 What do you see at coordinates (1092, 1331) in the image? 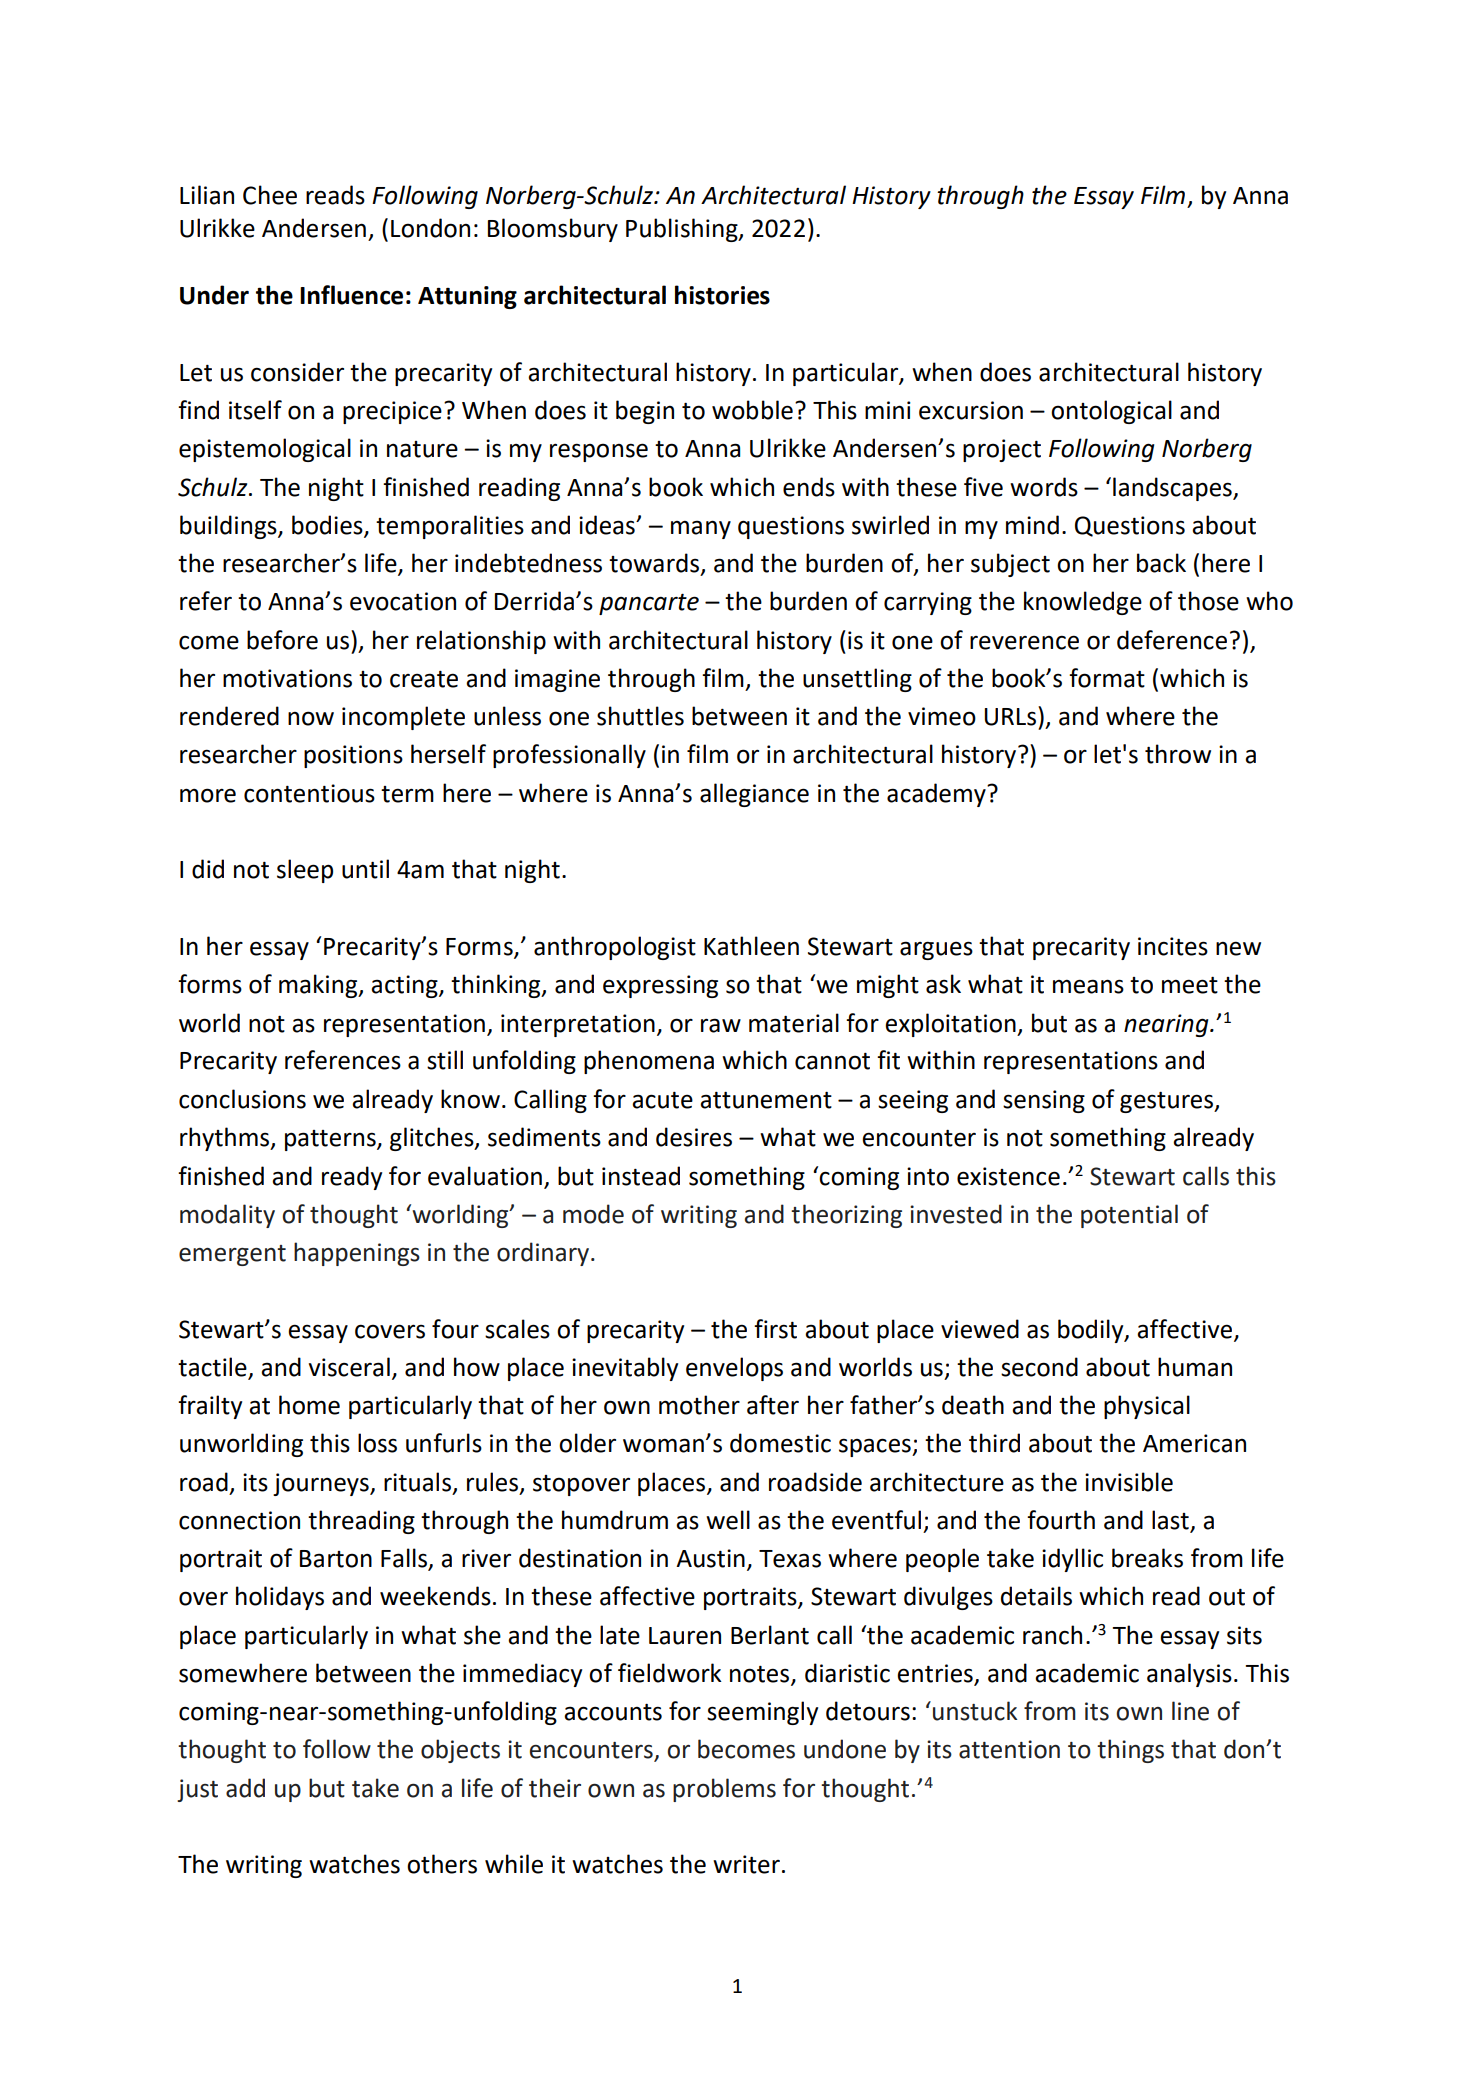
I see `bodily` at bounding box center [1092, 1331].
